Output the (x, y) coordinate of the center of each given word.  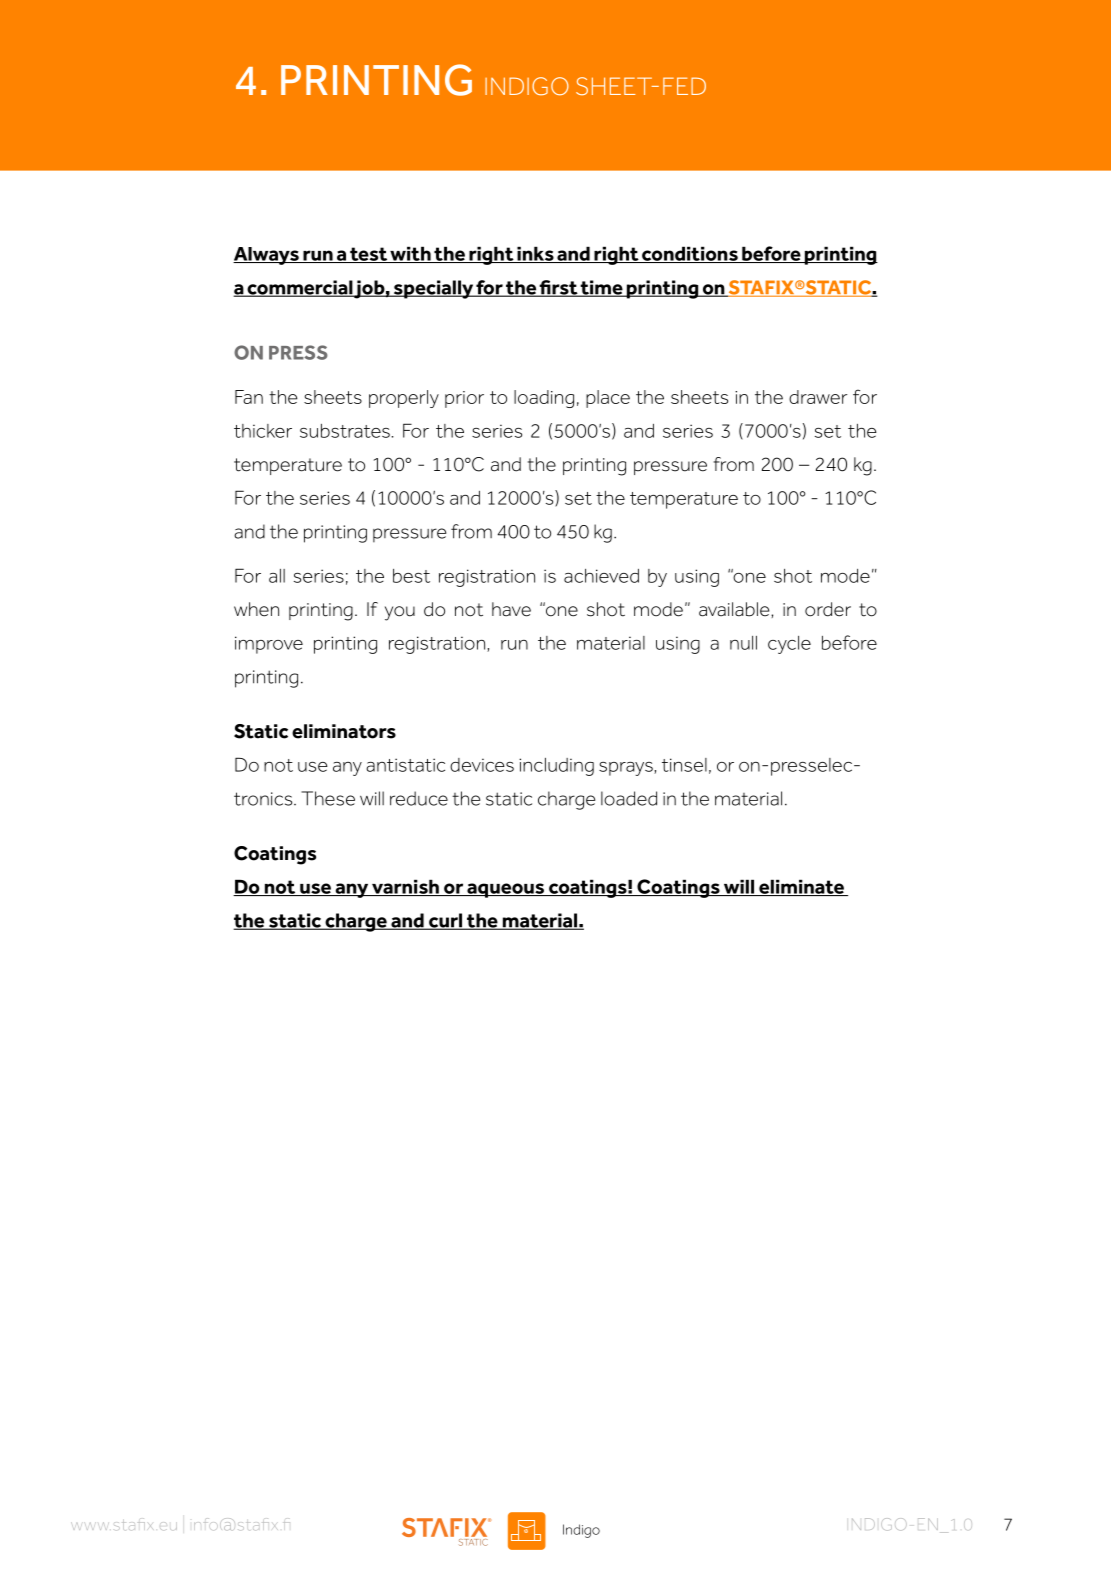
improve (269, 645)
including (556, 767)
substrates (345, 431)
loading (544, 399)
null (743, 643)
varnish (405, 887)
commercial (299, 288)
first (559, 288)
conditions (690, 254)
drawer (818, 397)
